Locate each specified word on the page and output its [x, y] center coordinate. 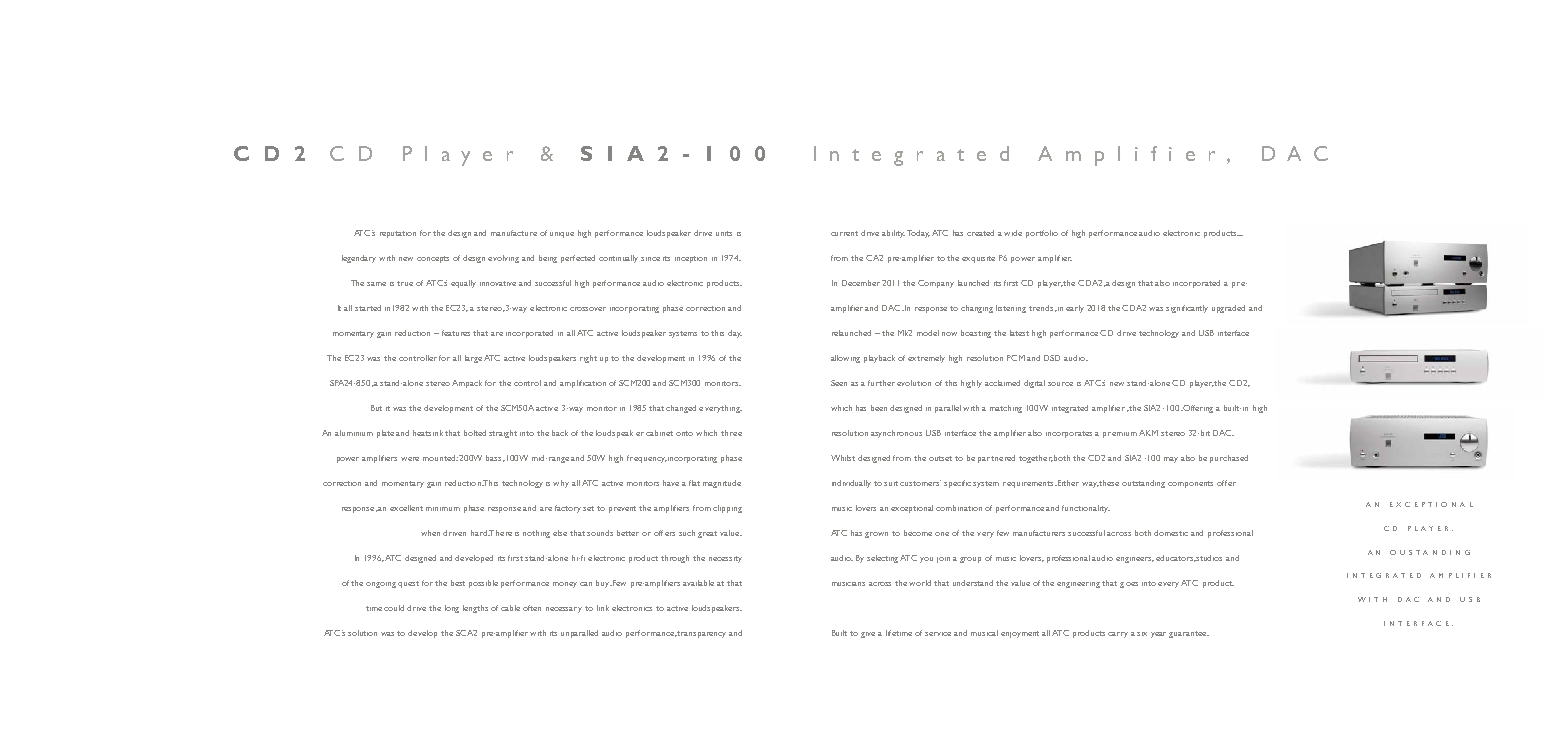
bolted [475, 433]
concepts [433, 259]
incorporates [1069, 434]
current [844, 233]
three [731, 433]
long [452, 609]
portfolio [1042, 234]
